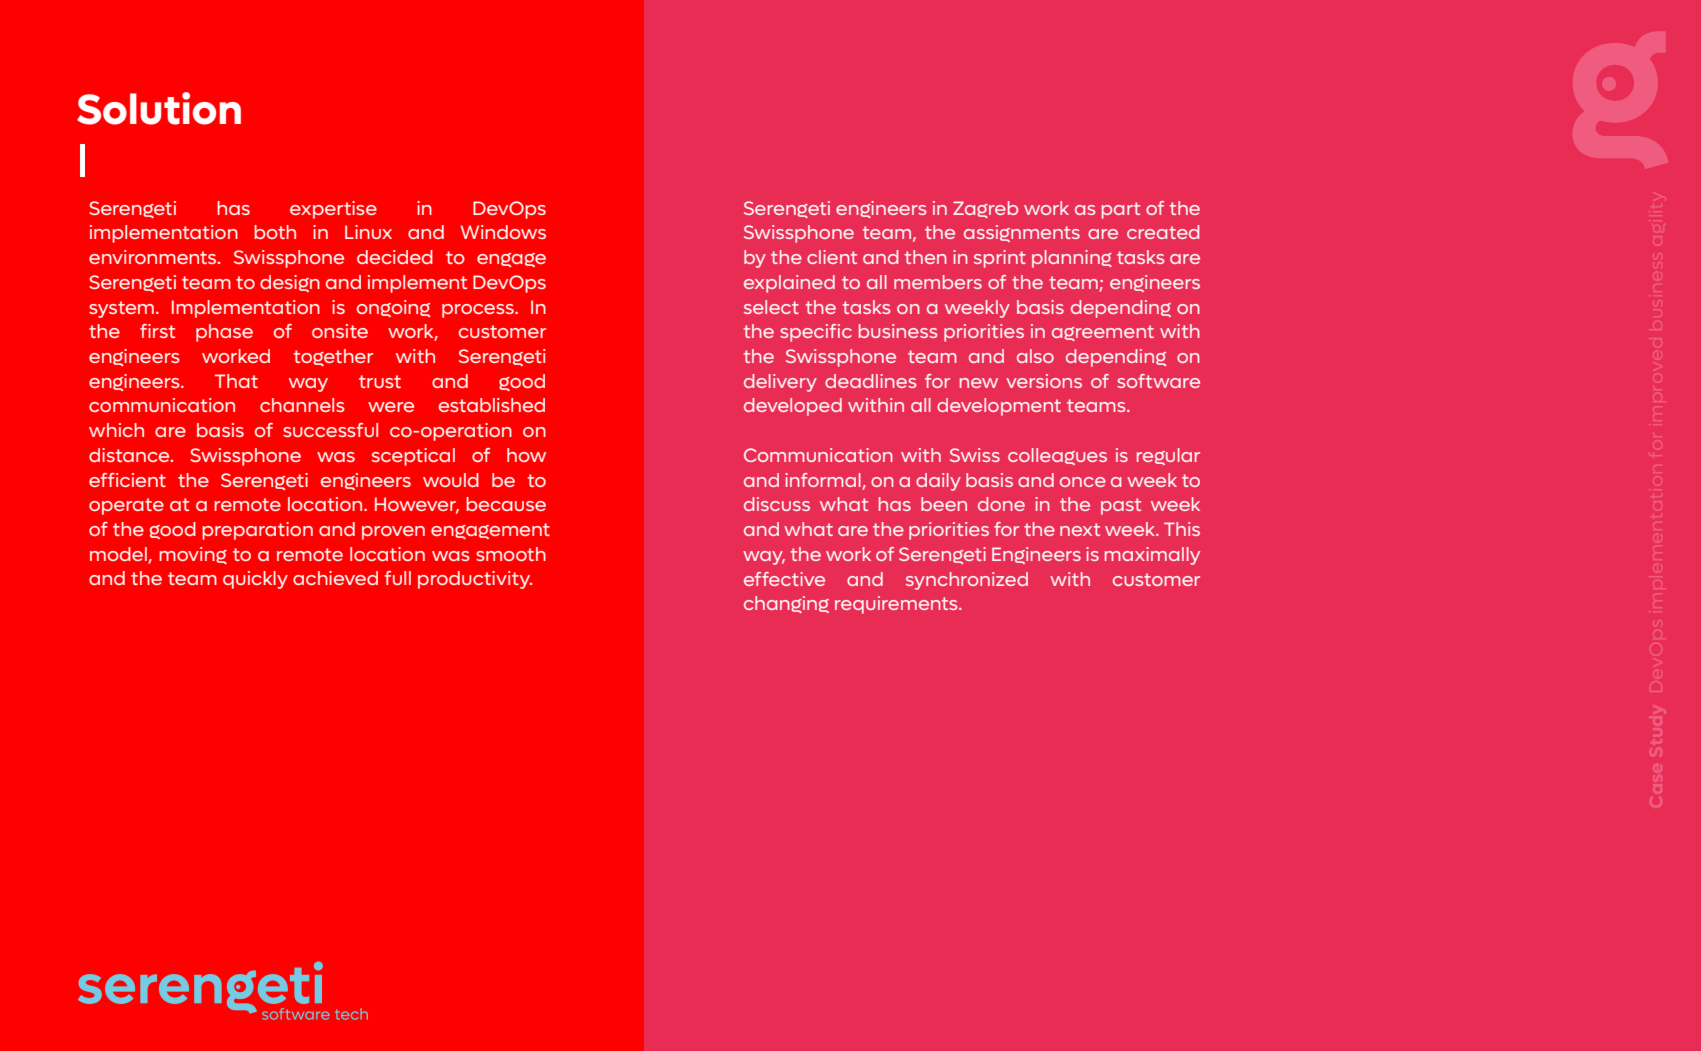 This screenshot has height=1051, width=1701. I want to click on Solution, so click(159, 108).
